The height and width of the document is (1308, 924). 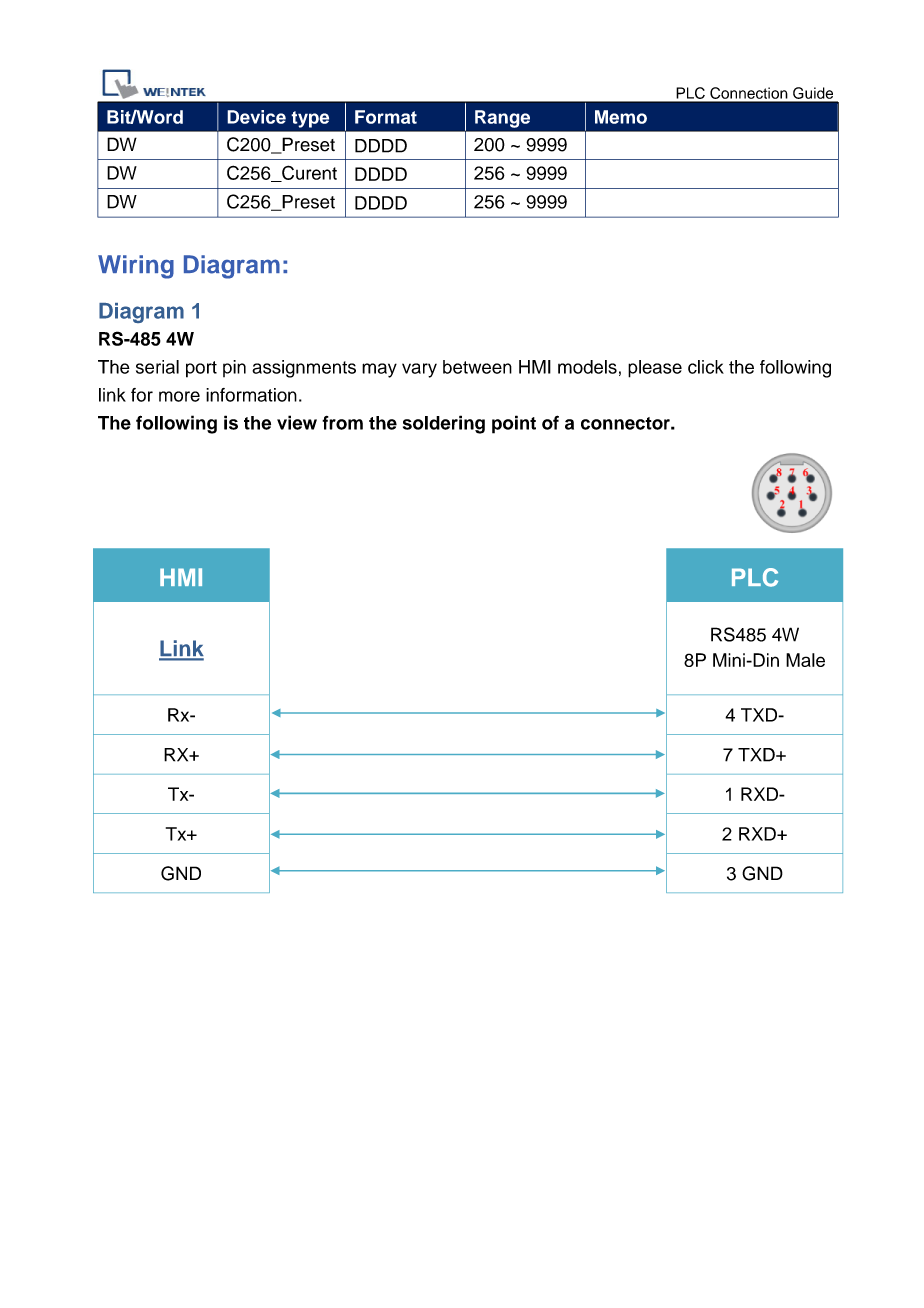 What do you see at coordinates (514, 424) in the document?
I see `point` at bounding box center [514, 424].
